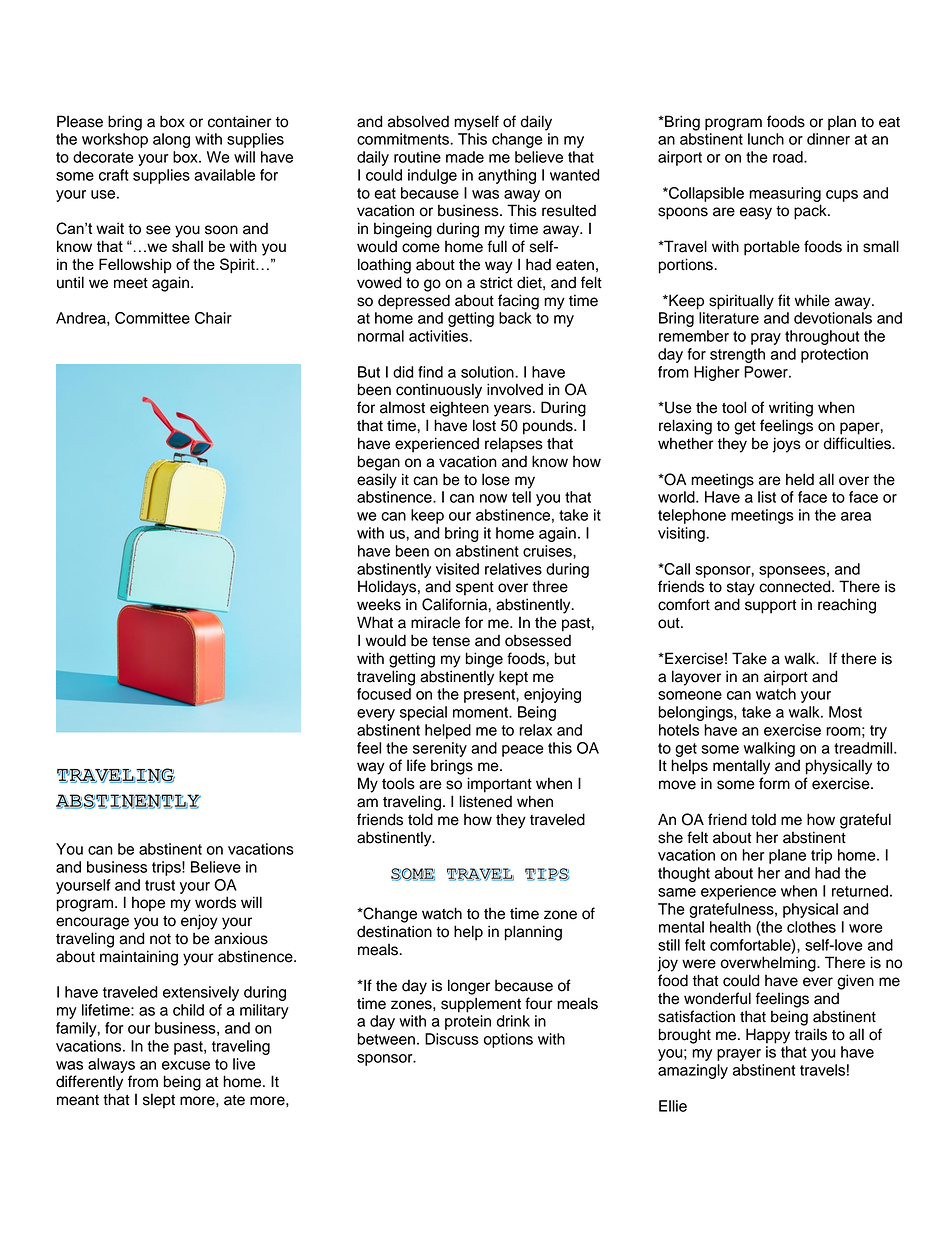 This page has width=952, height=1233. I want to click on road, so click(789, 157).
